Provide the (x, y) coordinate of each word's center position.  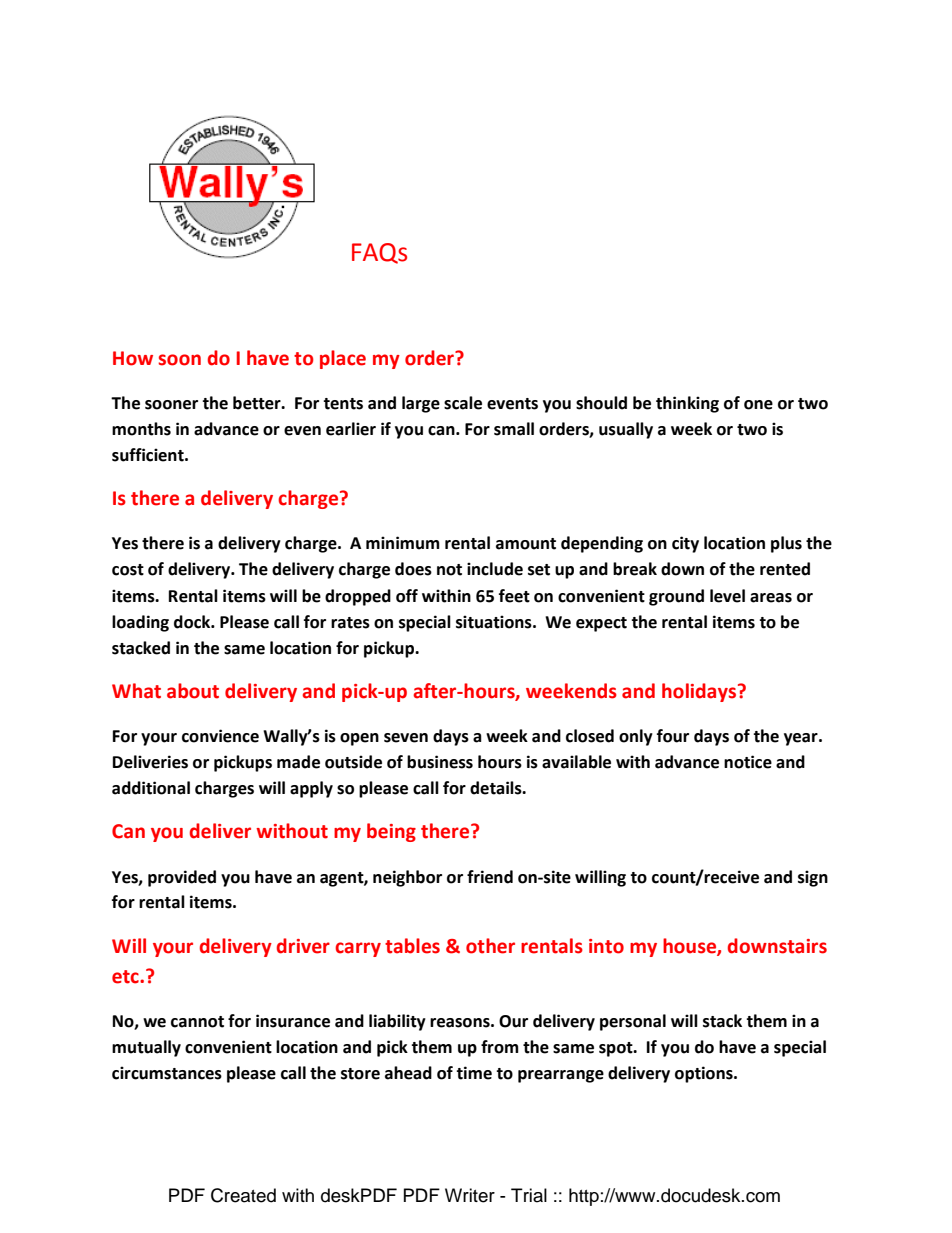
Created (243, 1195)
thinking (687, 404)
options (705, 1074)
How (133, 358)
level (727, 596)
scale (463, 403)
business (440, 762)
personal (633, 1022)
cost (128, 570)
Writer (470, 1195)
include (495, 569)
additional (151, 788)
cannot (197, 1022)
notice (748, 762)
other (490, 946)
